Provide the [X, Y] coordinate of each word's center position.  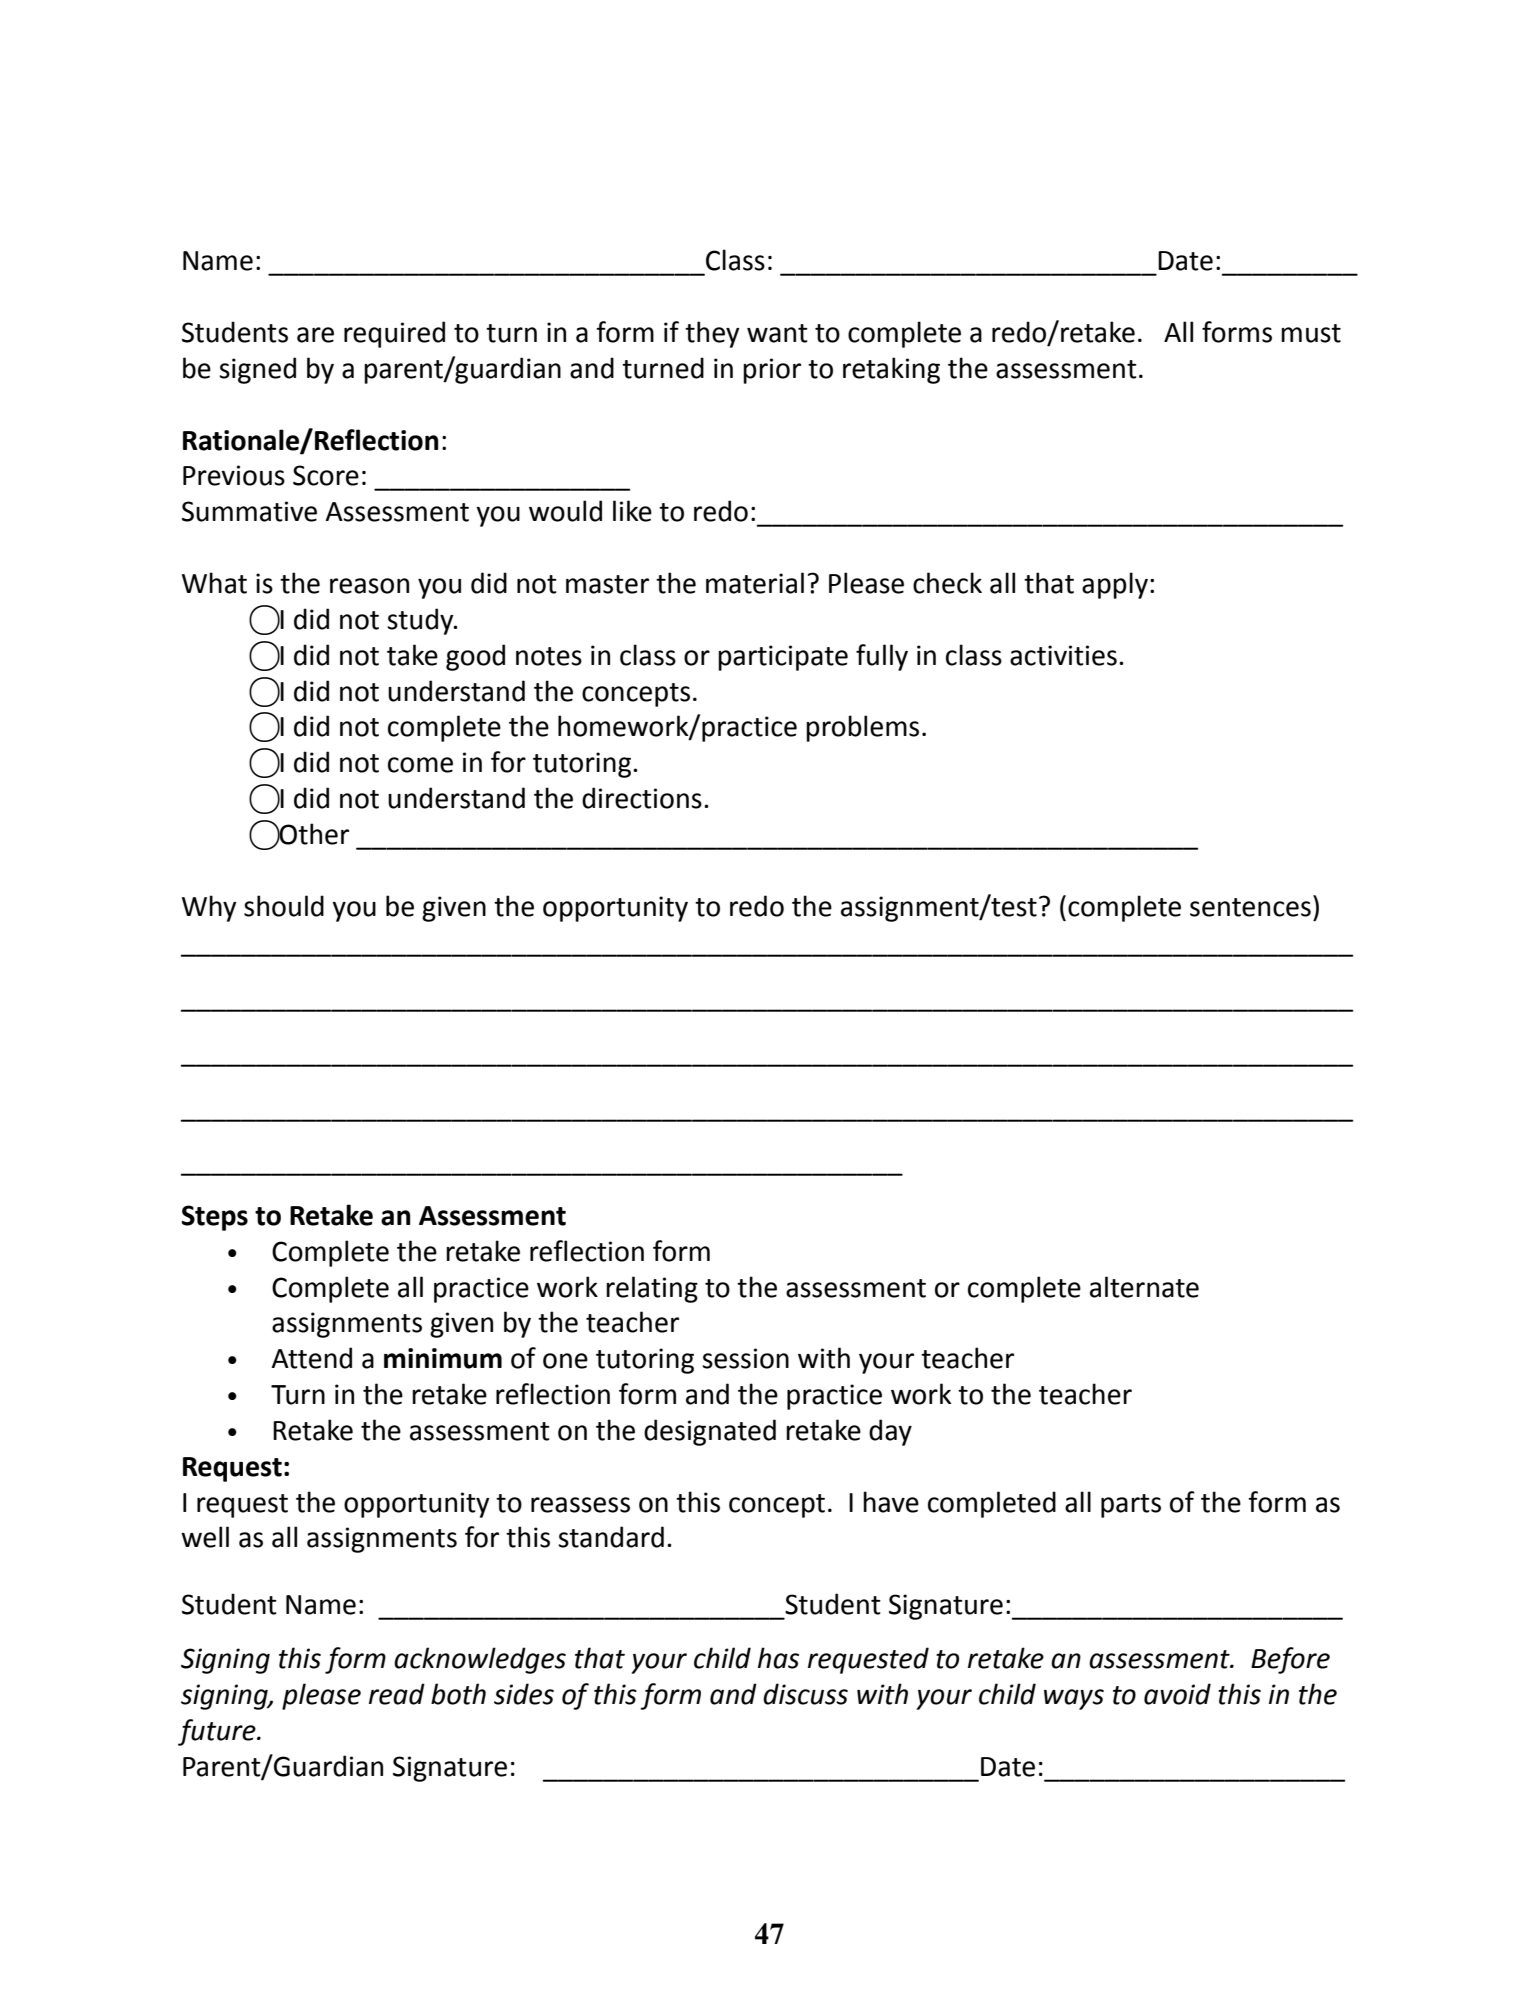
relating [652, 1289]
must [1311, 333]
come [420, 765]
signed [257, 370]
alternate [1144, 1287]
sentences [1250, 907]
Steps [215, 1218]
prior [772, 371]
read [397, 1694]
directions [642, 798]
